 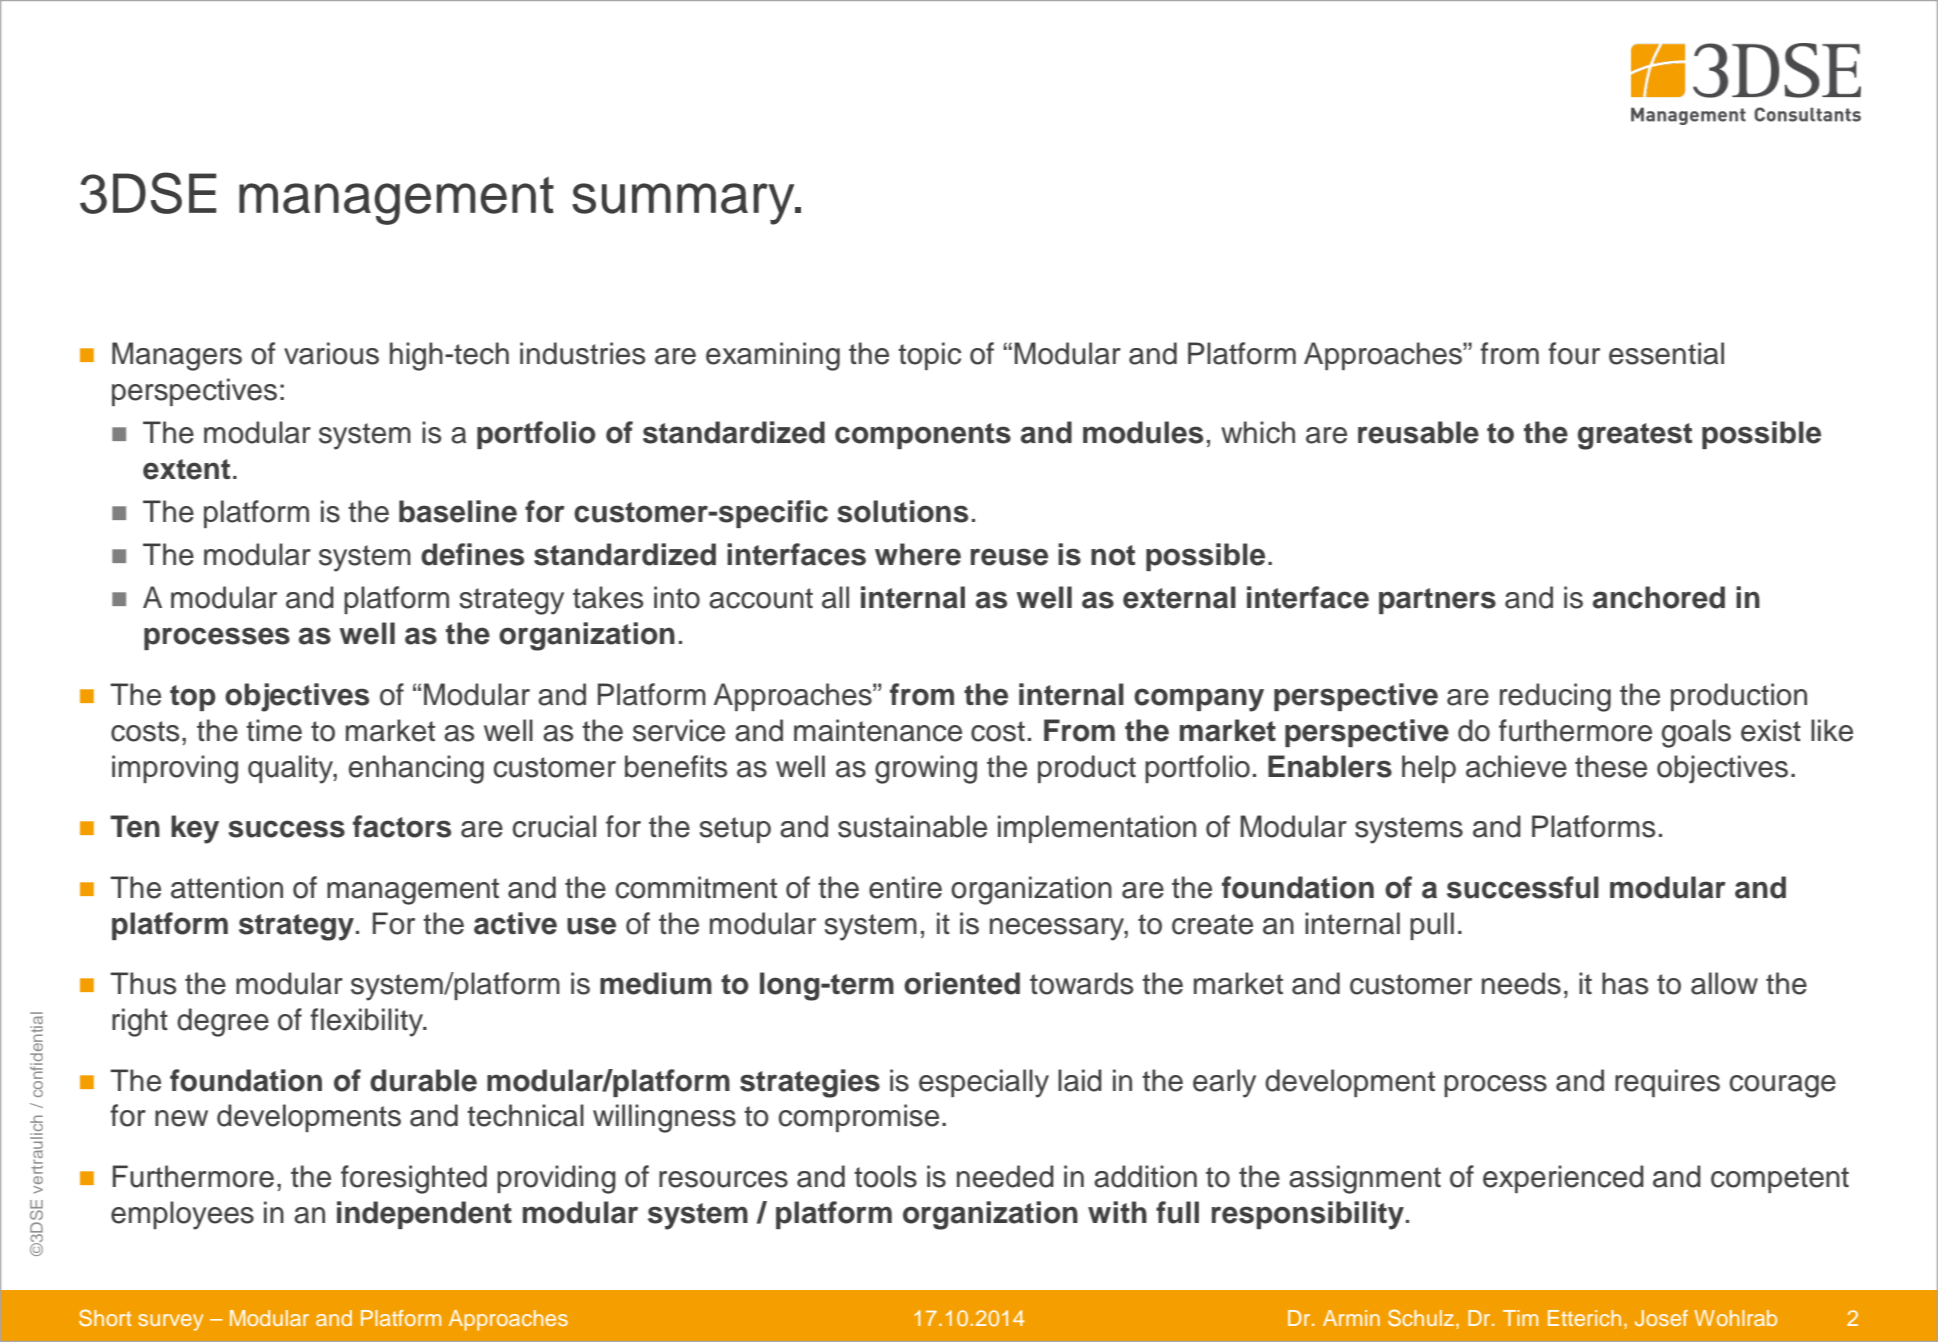 I want to click on various, so click(x=331, y=353).
